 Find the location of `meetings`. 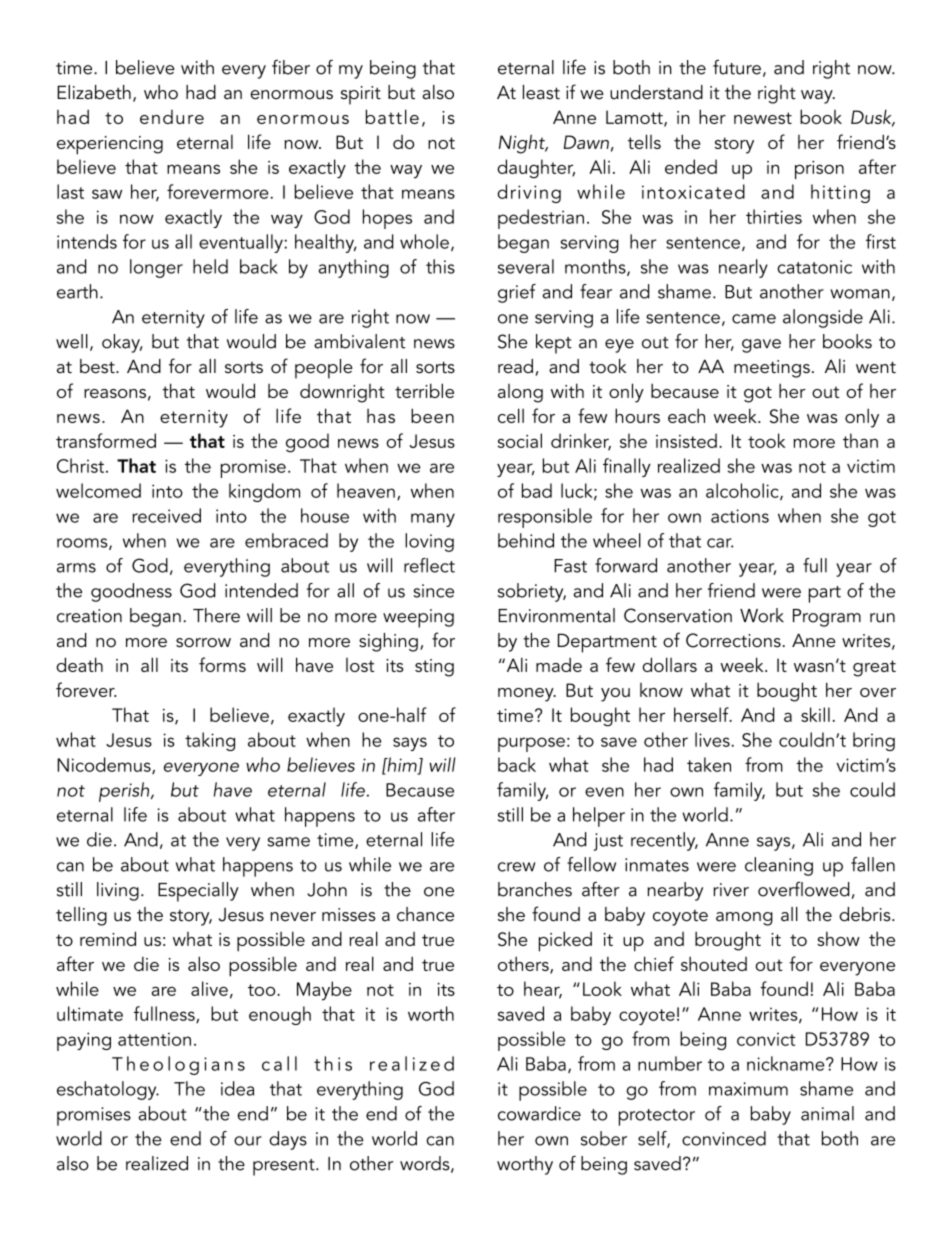

meetings is located at coordinates (772, 369).
